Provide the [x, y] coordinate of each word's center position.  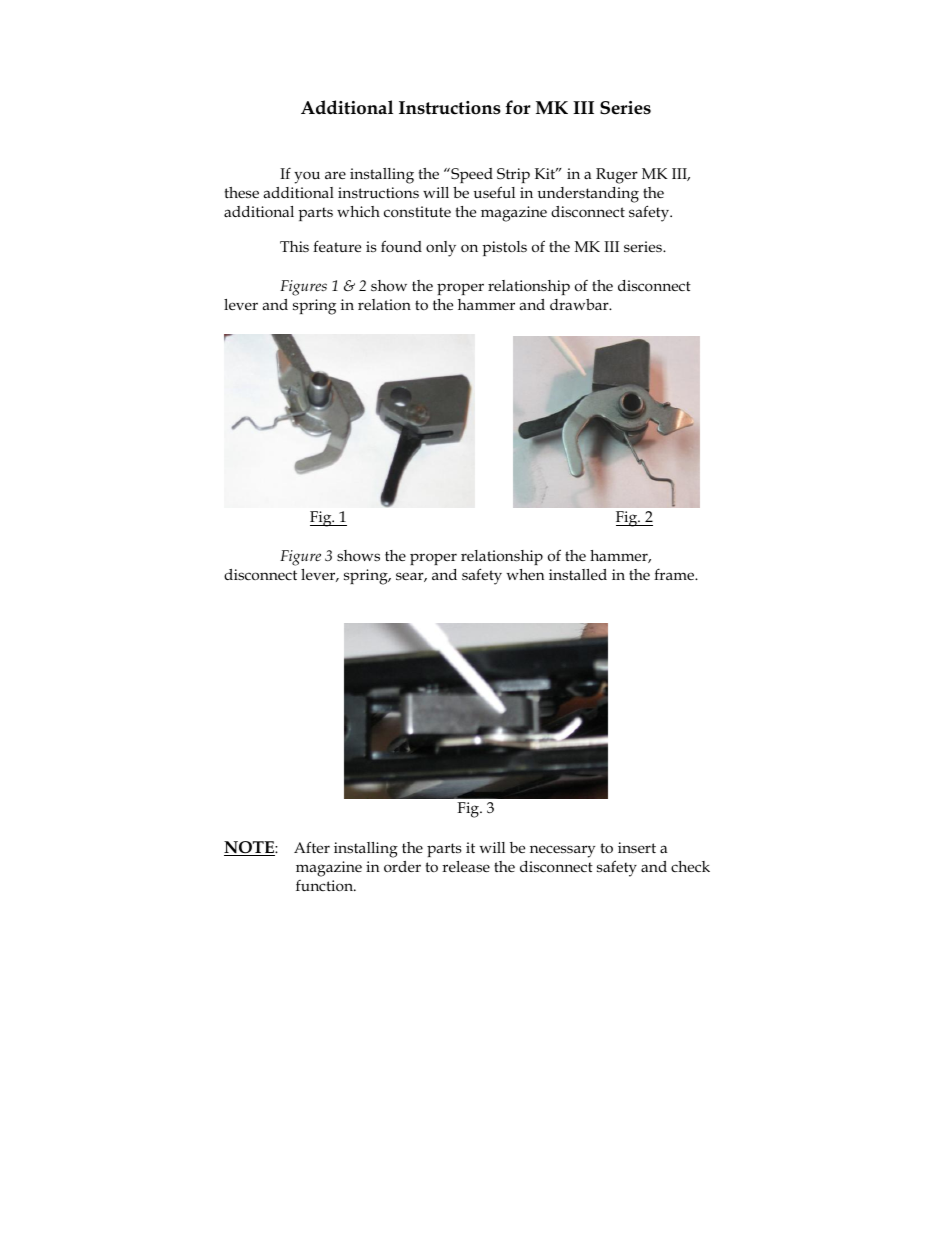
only [441, 249]
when [525, 574]
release [466, 866]
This [294, 247]
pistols [504, 248]
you [307, 177]
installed [578, 574]
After [312, 847]
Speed [471, 175]
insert [637, 848]
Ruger [617, 176]
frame [675, 574]
